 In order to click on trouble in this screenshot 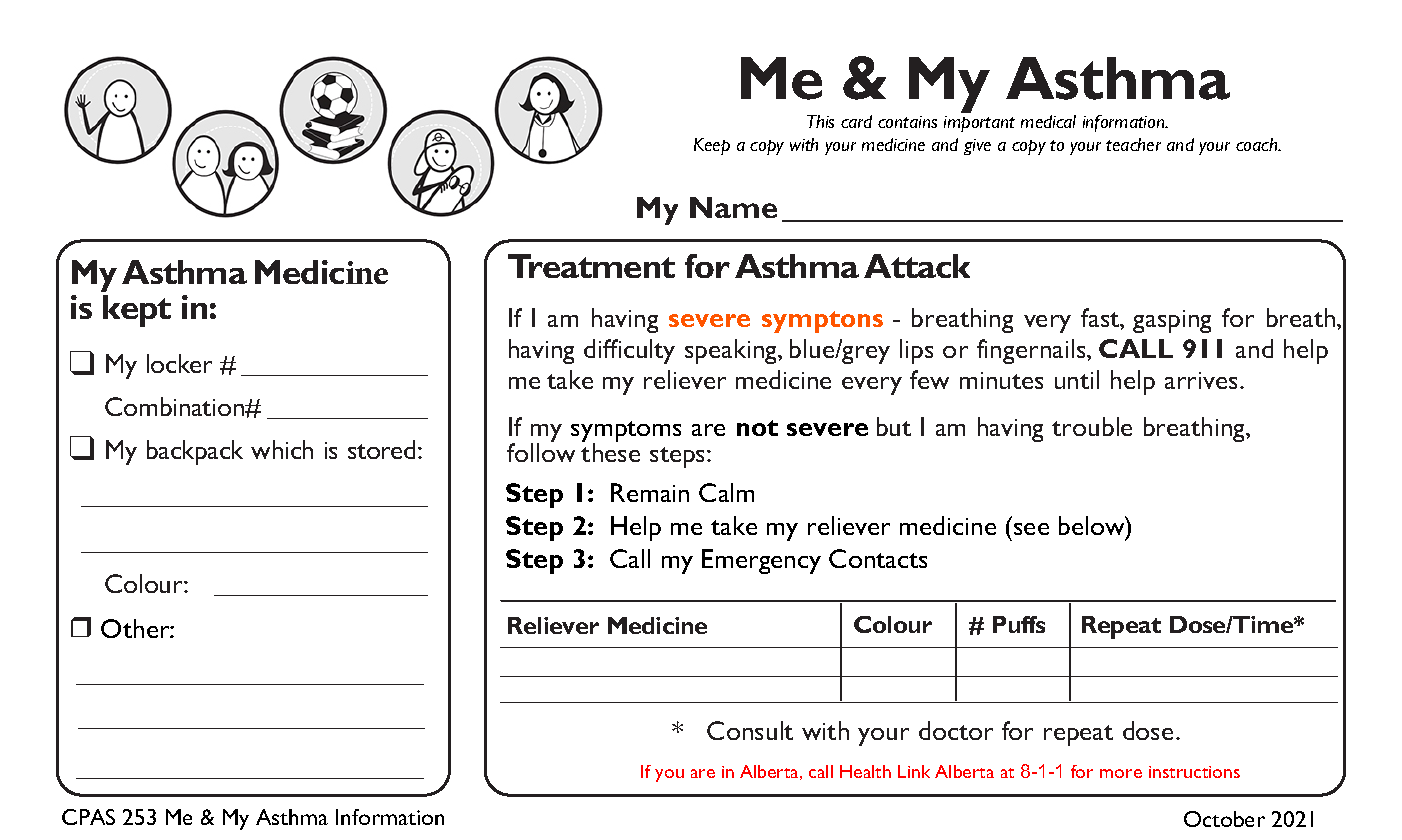, I will do `click(1092, 426)`.
